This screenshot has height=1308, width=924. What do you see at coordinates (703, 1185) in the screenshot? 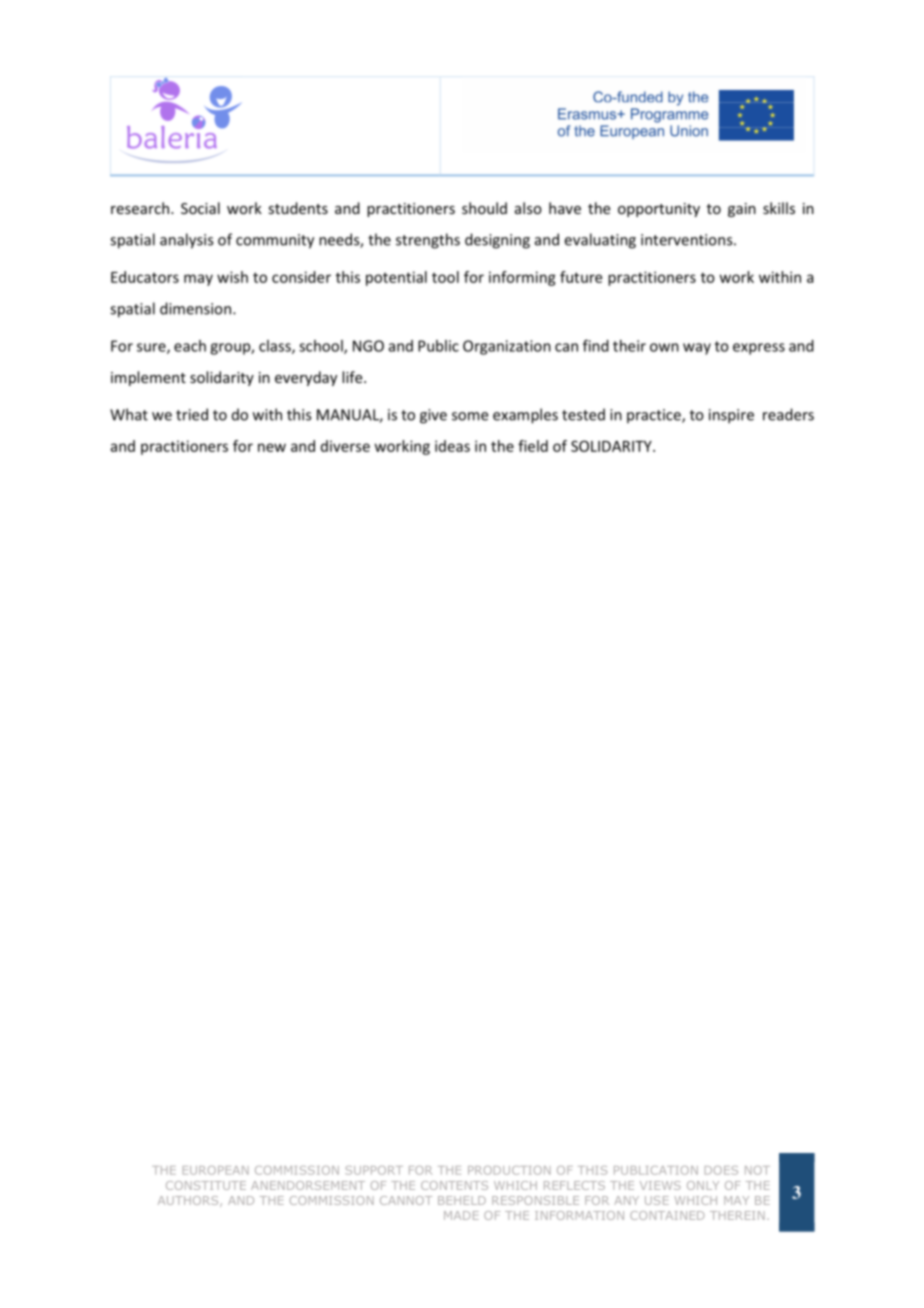
I see `ONLY` at bounding box center [703, 1185].
